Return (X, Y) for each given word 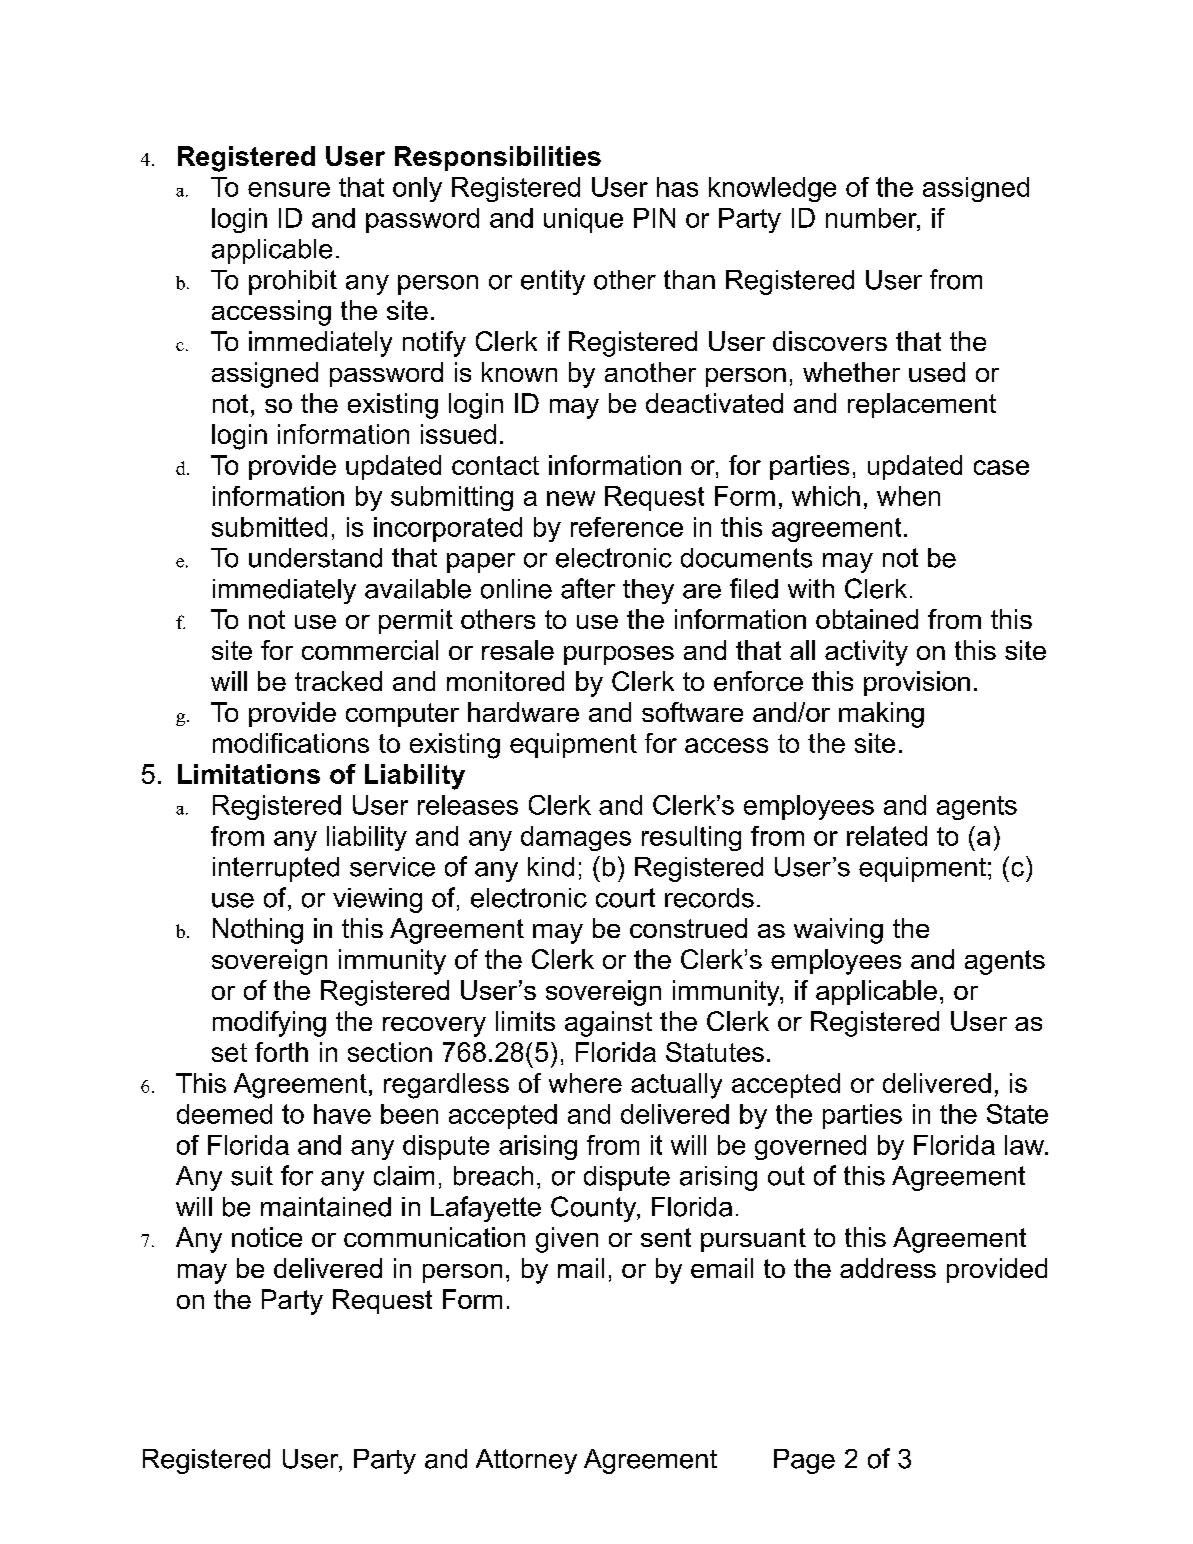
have (342, 1114)
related (887, 836)
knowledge (772, 189)
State (1017, 1114)
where (585, 1083)
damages (576, 838)
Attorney (526, 1461)
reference (627, 527)
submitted (269, 527)
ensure (289, 189)
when (908, 496)
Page (804, 1461)
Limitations (249, 774)
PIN (654, 218)
